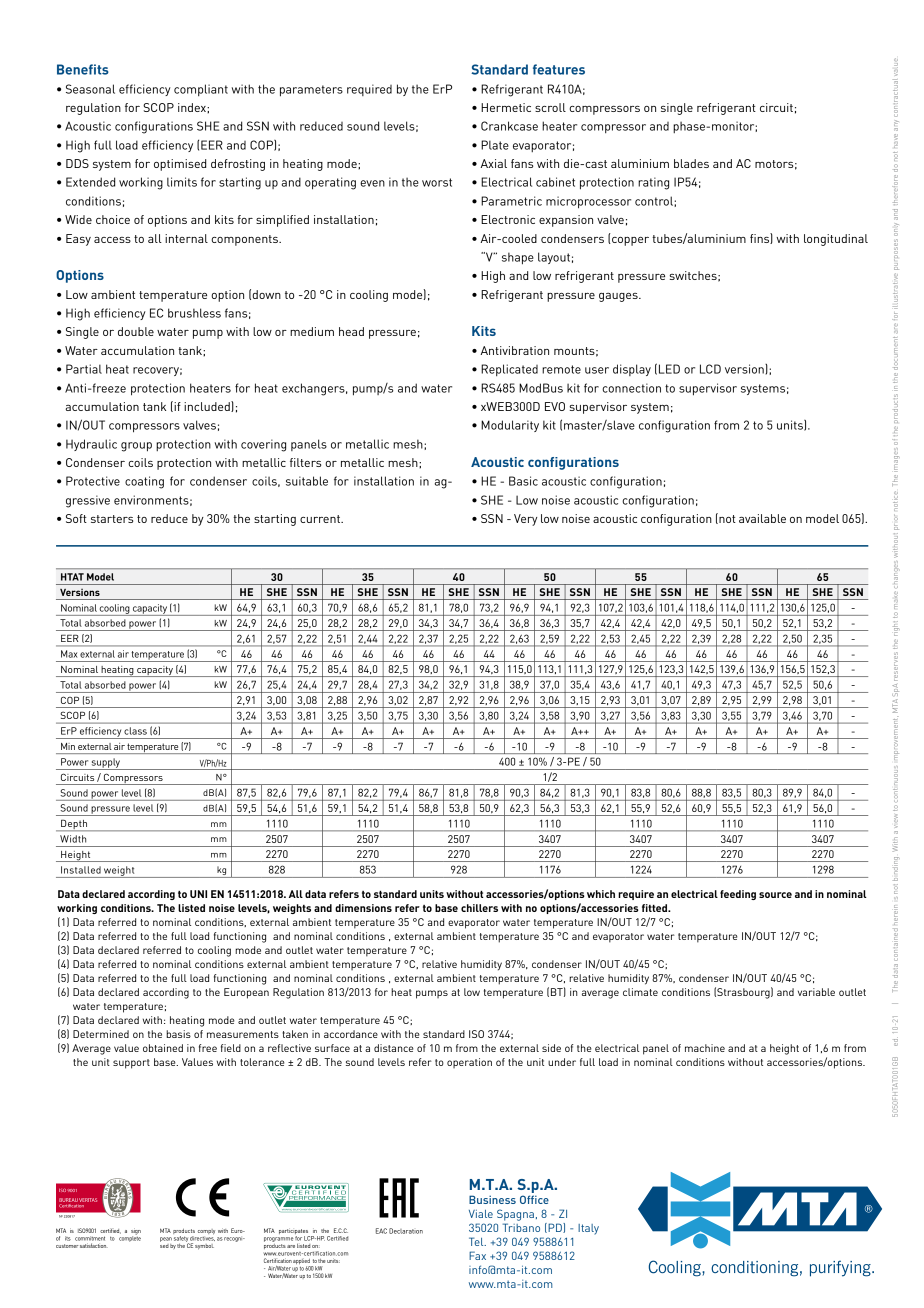 The height and width of the screenshot is (1308, 924). I want to click on compliant, so click(201, 90).
